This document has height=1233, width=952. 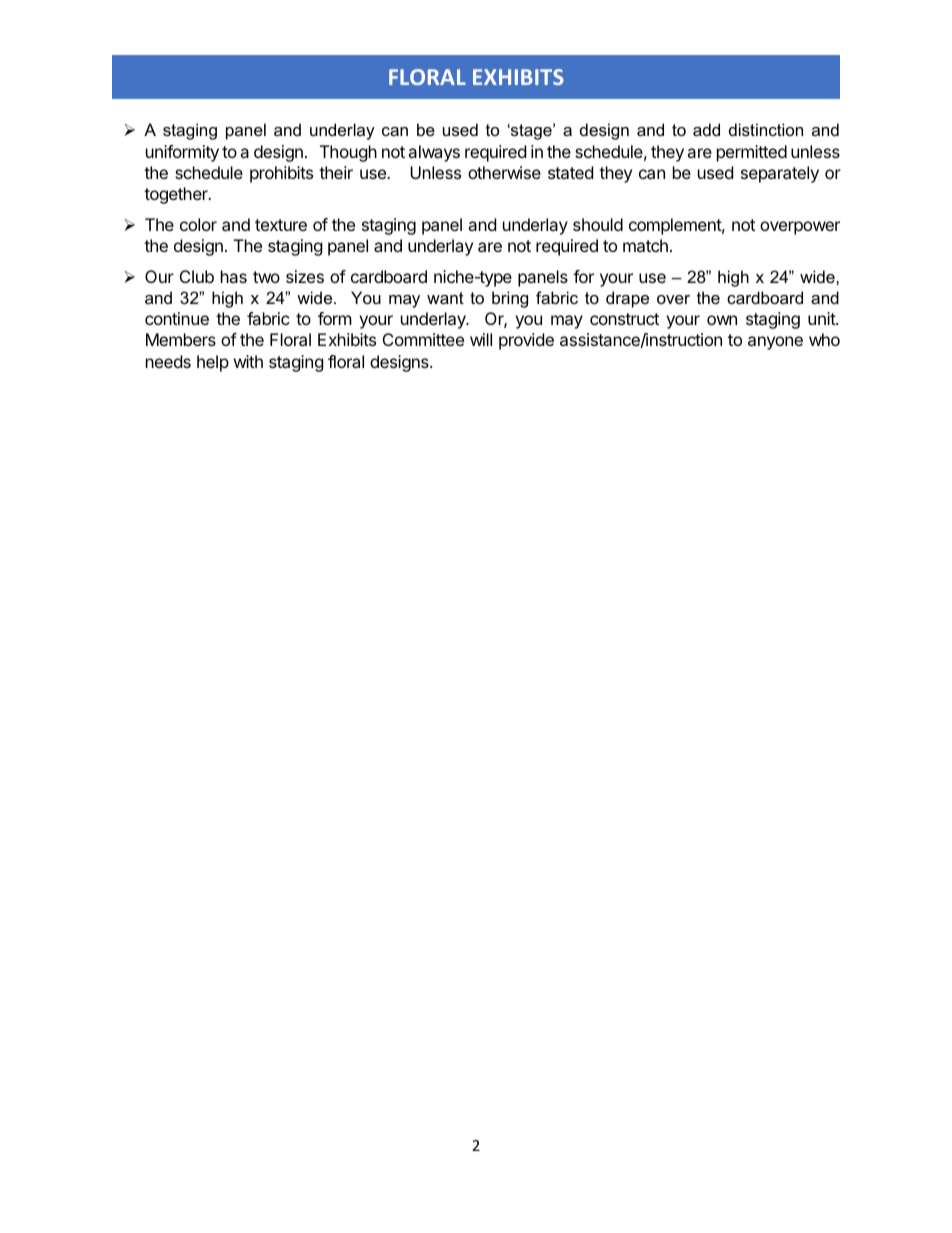 What do you see at coordinates (434, 153) in the document?
I see `always` at bounding box center [434, 153].
